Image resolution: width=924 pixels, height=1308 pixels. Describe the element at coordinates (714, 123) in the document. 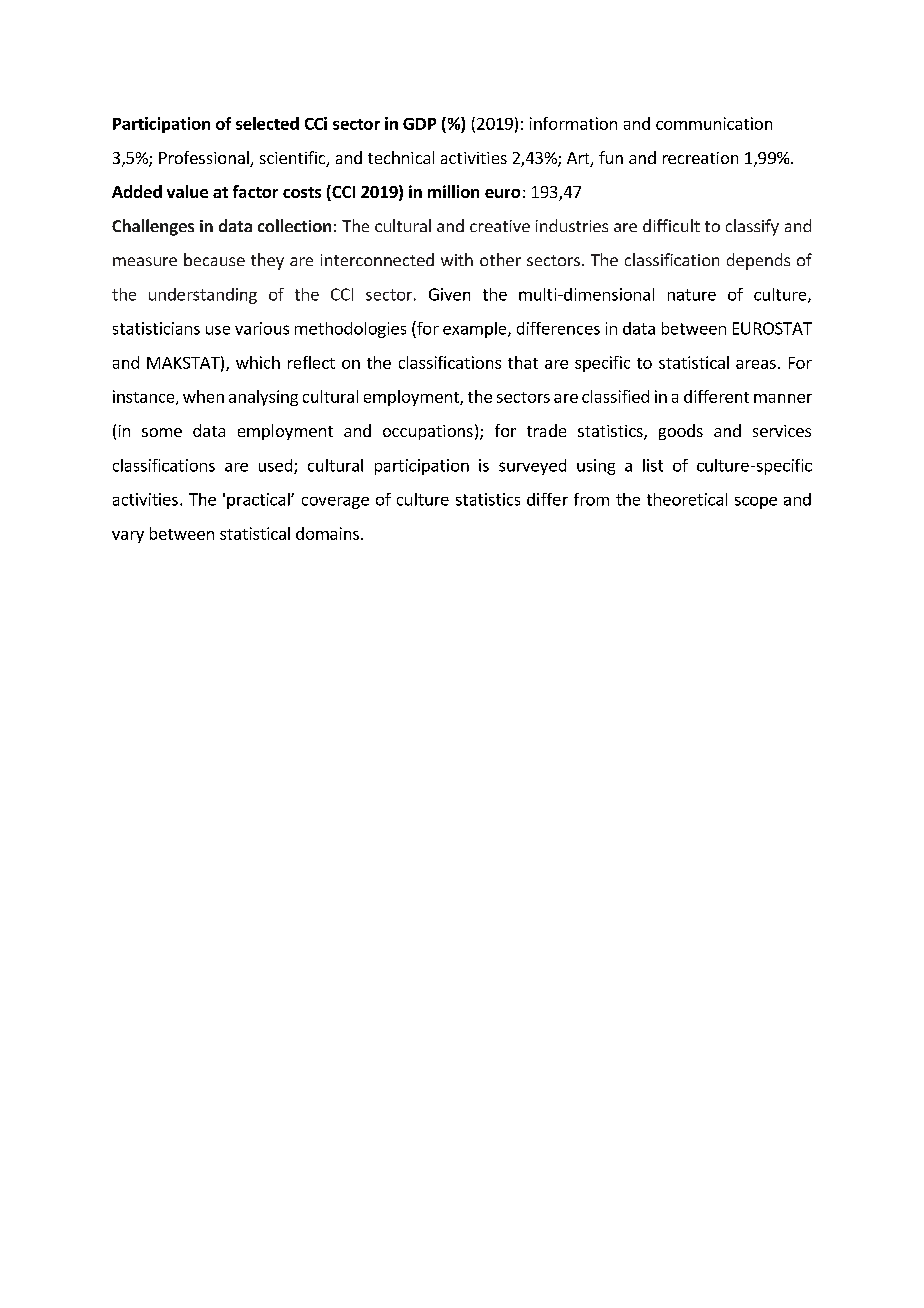

I see `communication` at that location.
